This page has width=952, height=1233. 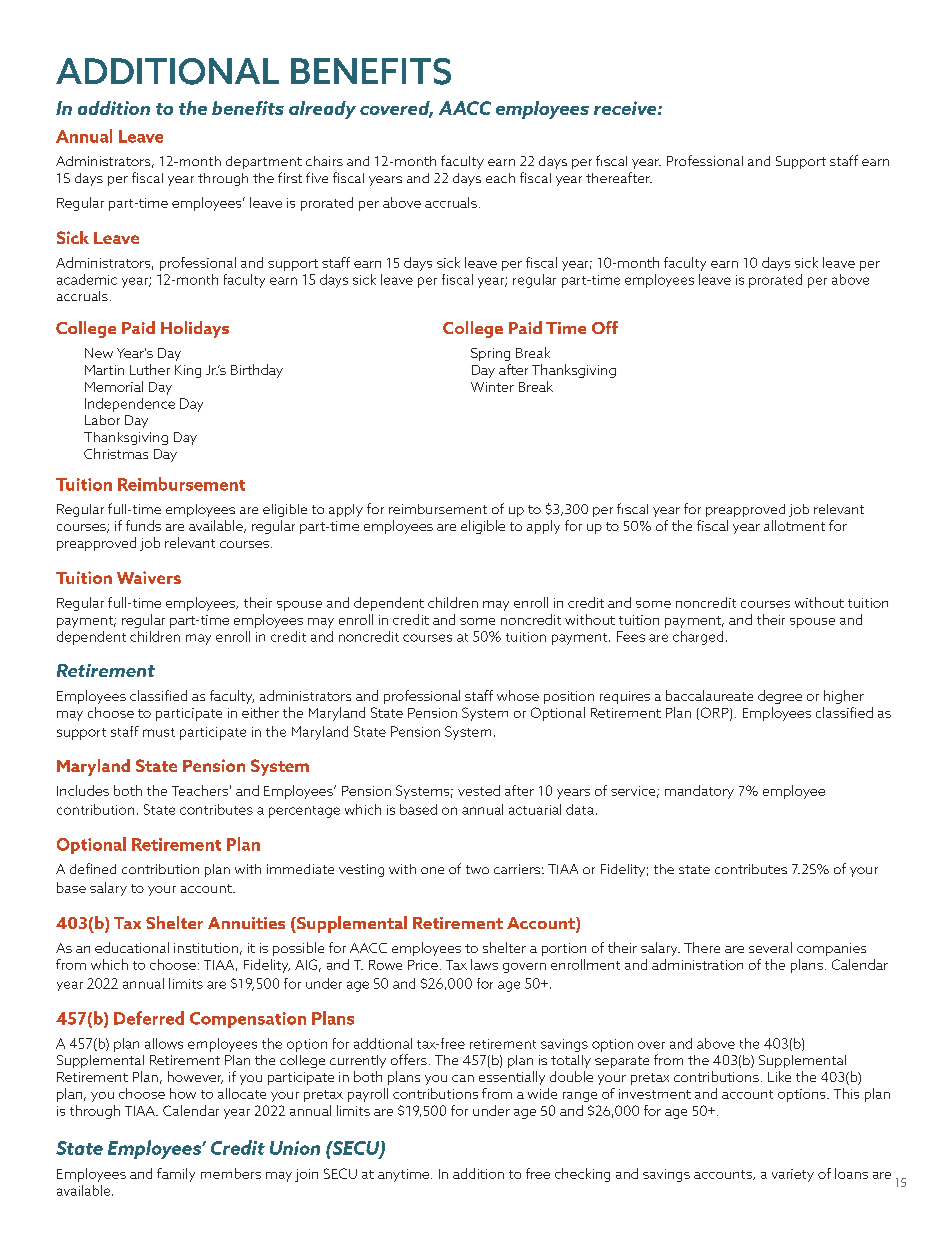 What do you see at coordinates (518, 695) in the page?
I see `whose` at bounding box center [518, 695].
